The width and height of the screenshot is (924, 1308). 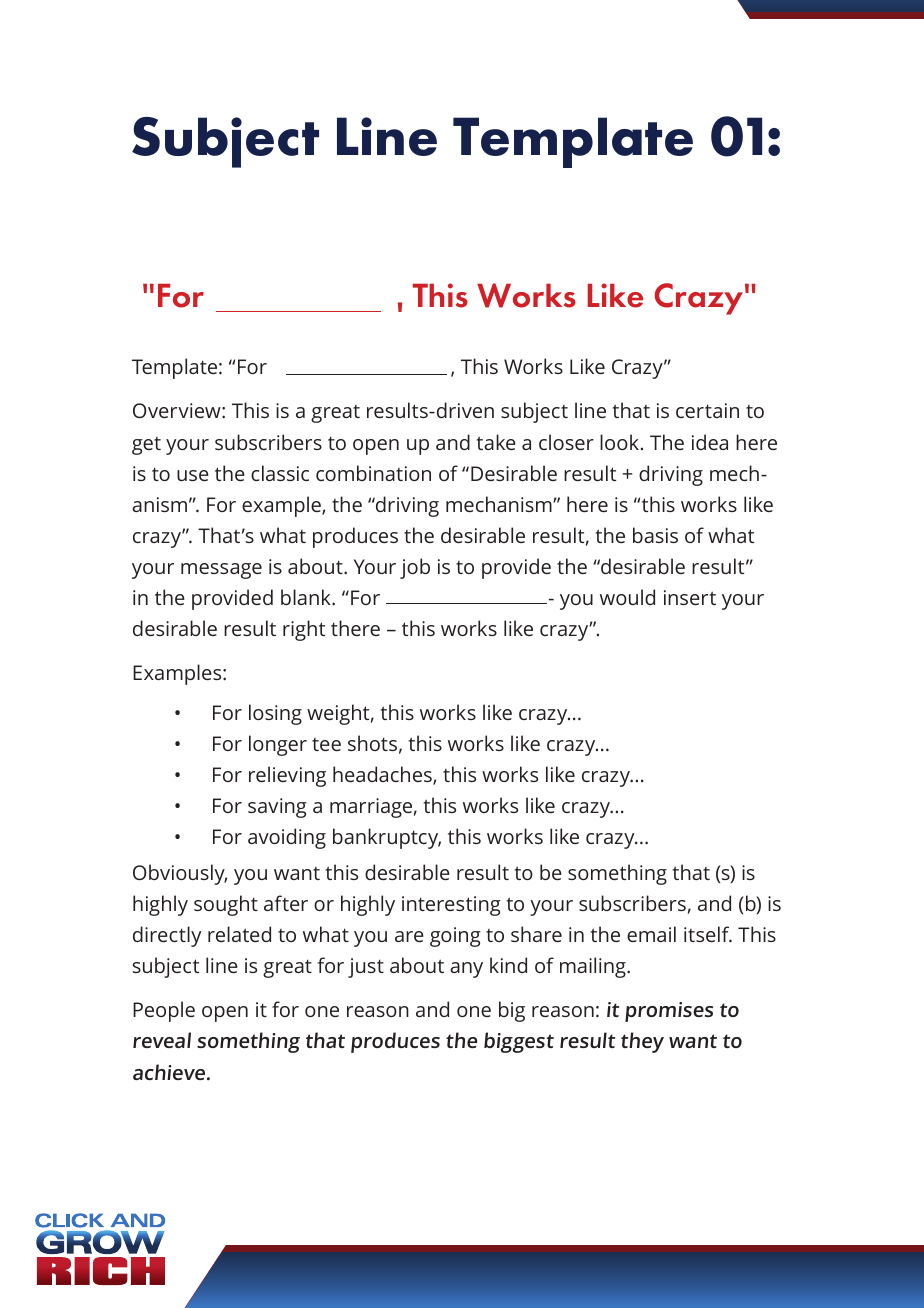 I want to click on interesting, so click(x=451, y=906).
